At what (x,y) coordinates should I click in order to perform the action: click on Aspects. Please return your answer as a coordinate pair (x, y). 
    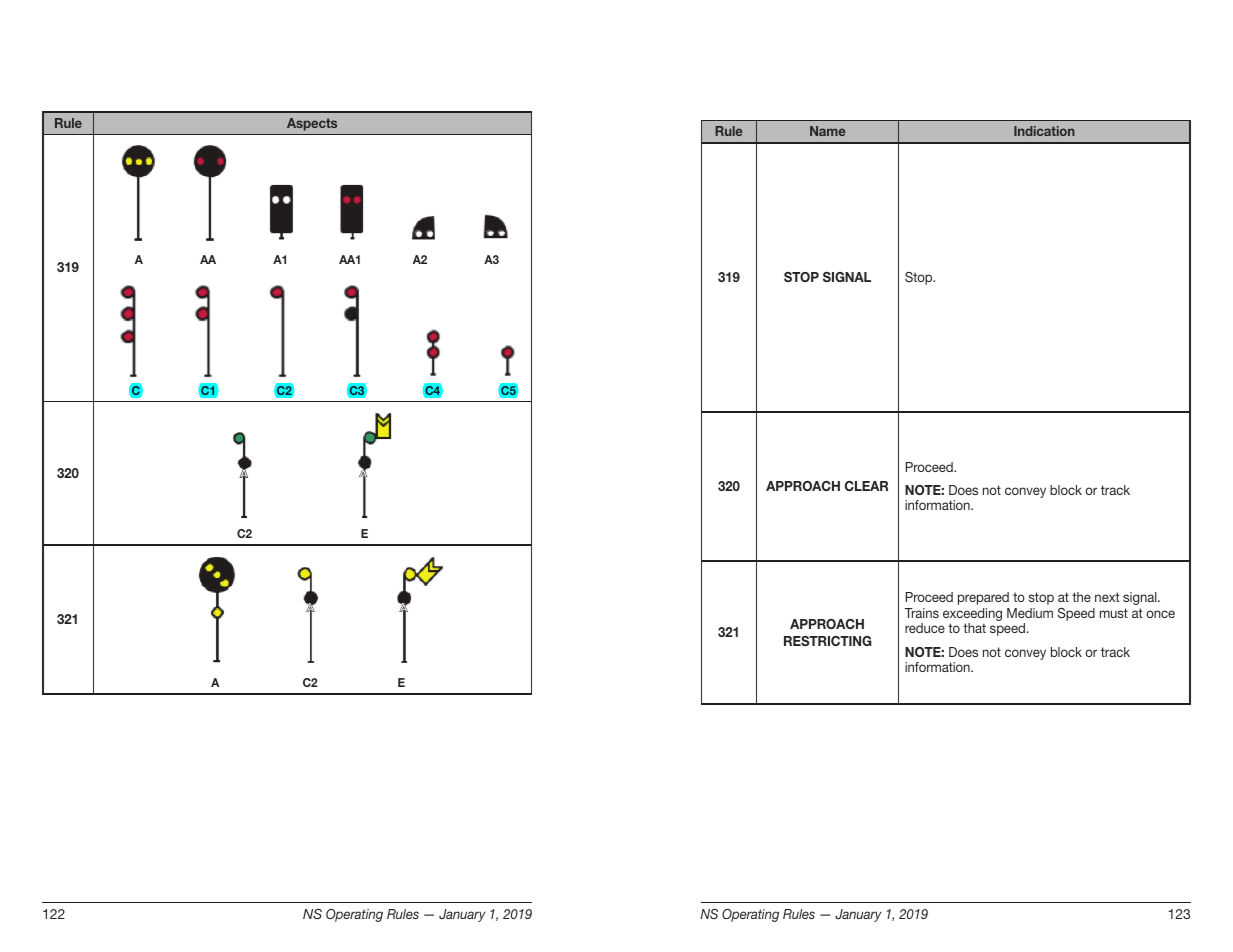
    Looking at the image, I should click on (312, 124).
